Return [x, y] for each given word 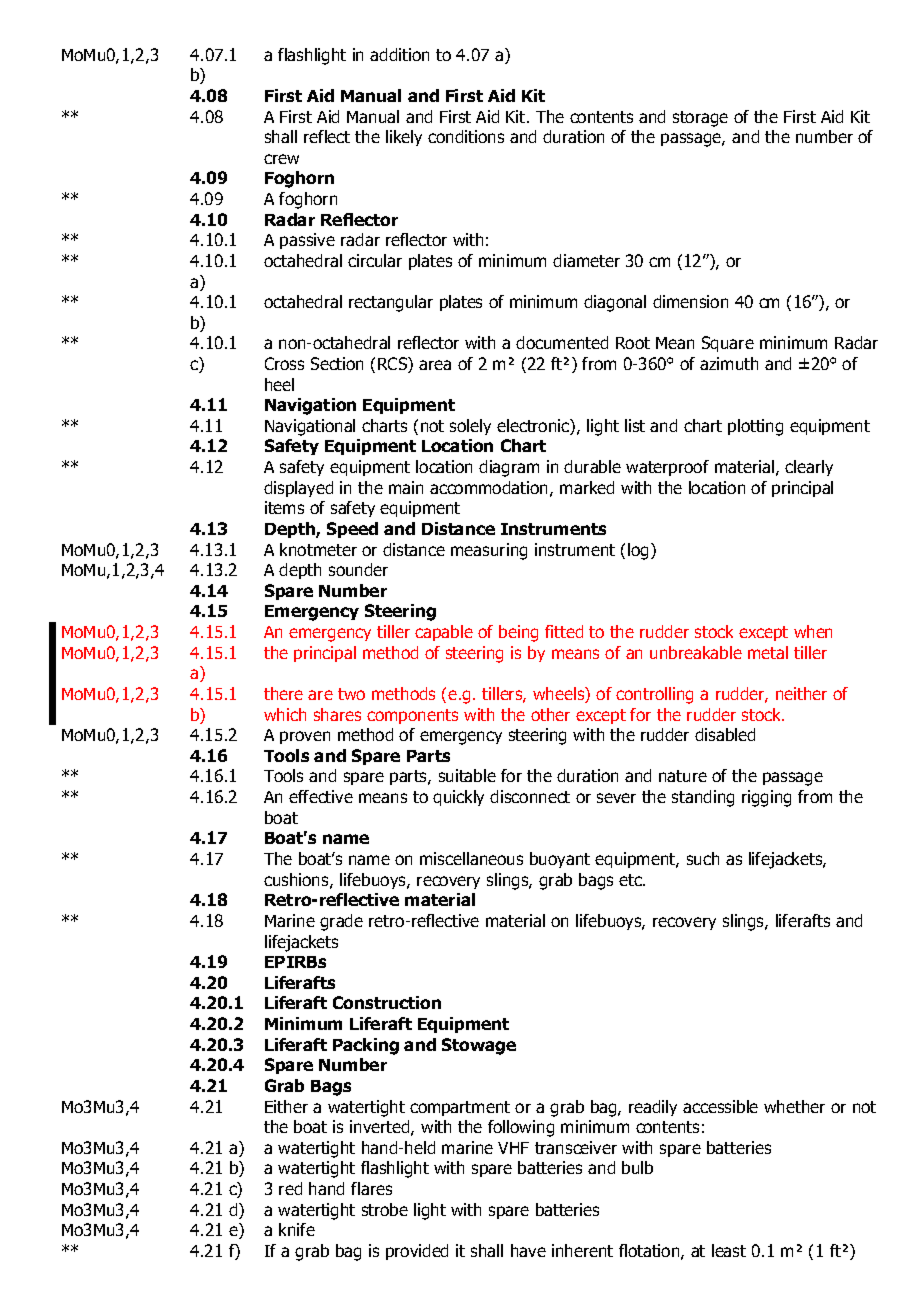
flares [371, 1188]
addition [399, 54]
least [729, 1250]
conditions [466, 136]
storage [700, 119]
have [528, 1250]
